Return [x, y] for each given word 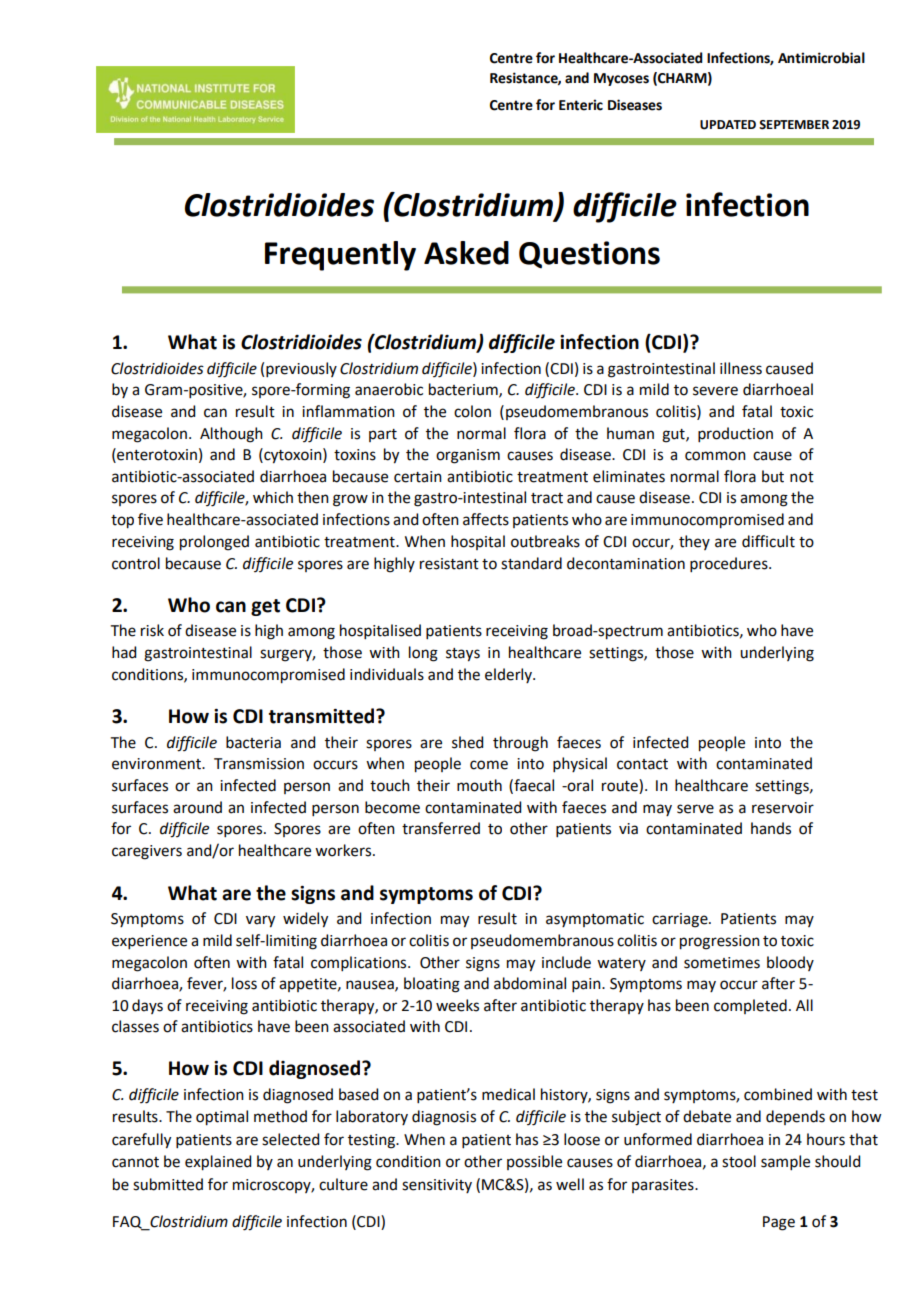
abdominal [530, 983]
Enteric [581, 105]
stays [463, 655]
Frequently [340, 256]
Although [231, 435]
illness [741, 368]
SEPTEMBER [794, 125]
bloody [790, 963]
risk [152, 630]
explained [218, 1163]
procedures [730, 564]
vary [260, 921]
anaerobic [389, 389]
